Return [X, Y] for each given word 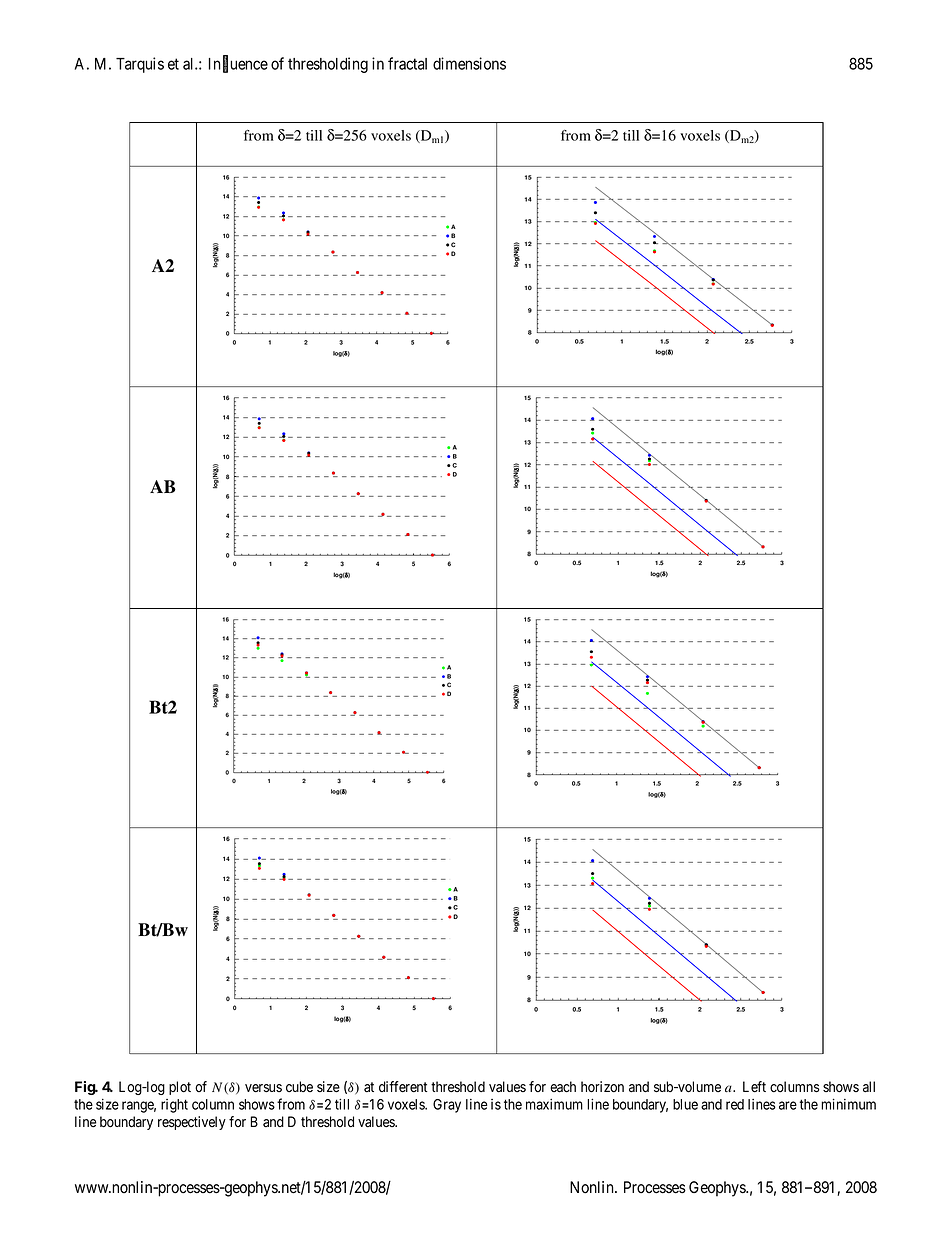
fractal [407, 63]
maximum [554, 1104]
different [403, 1087]
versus [263, 1088]
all [869, 1087]
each [563, 1087]
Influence [238, 64]
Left [754, 1087]
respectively [192, 1123]
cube [299, 1086]
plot [180, 1088]
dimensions [469, 63]
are [788, 1105]
